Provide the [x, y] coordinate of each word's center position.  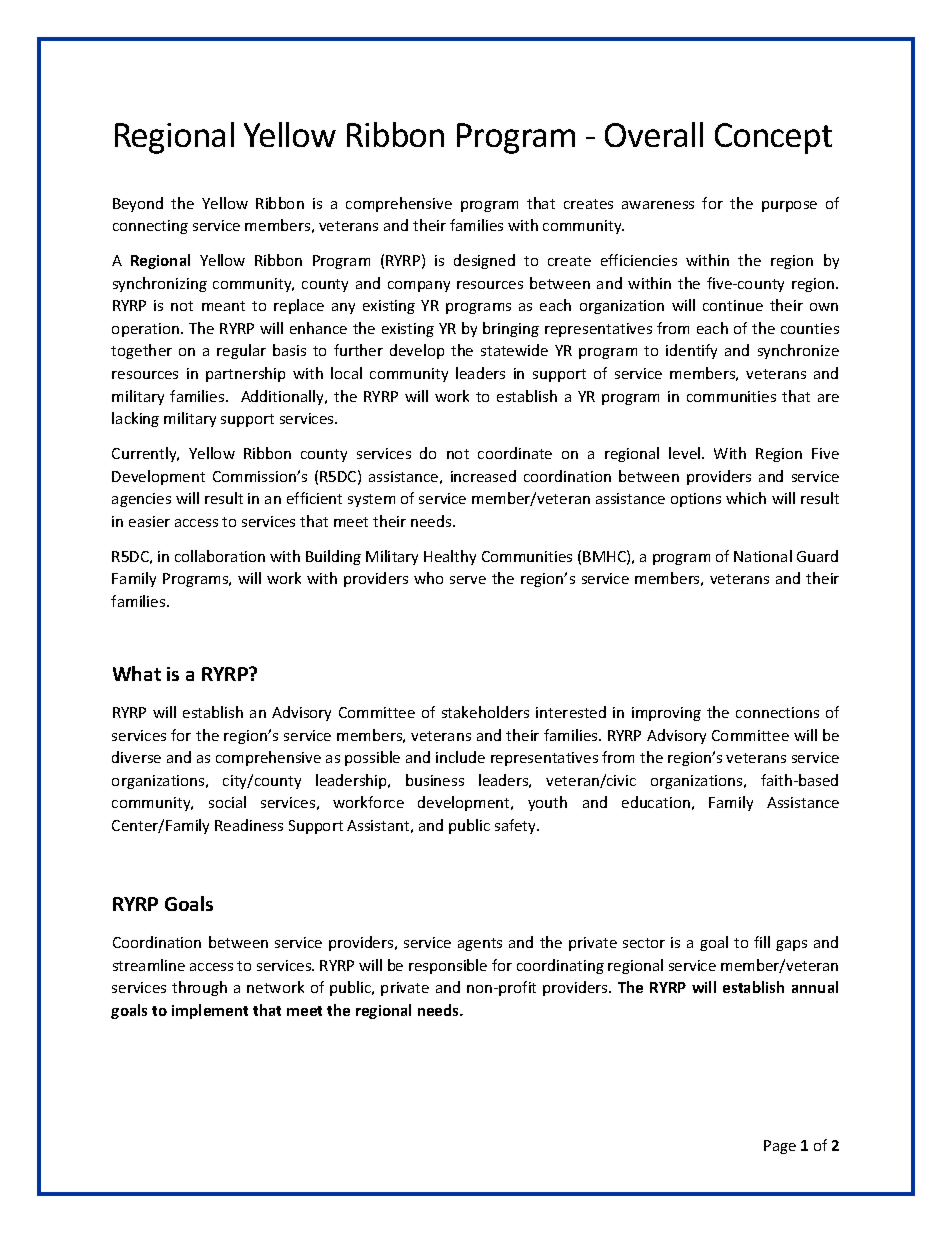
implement [210, 1011]
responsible [448, 966]
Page [780, 1147]
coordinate [515, 453]
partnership [245, 374]
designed [484, 261]
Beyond [138, 204]
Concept [773, 138]
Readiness [249, 825]
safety [517, 826]
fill [762, 942]
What [137, 673]
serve [468, 580]
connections [777, 712]
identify [691, 351]
